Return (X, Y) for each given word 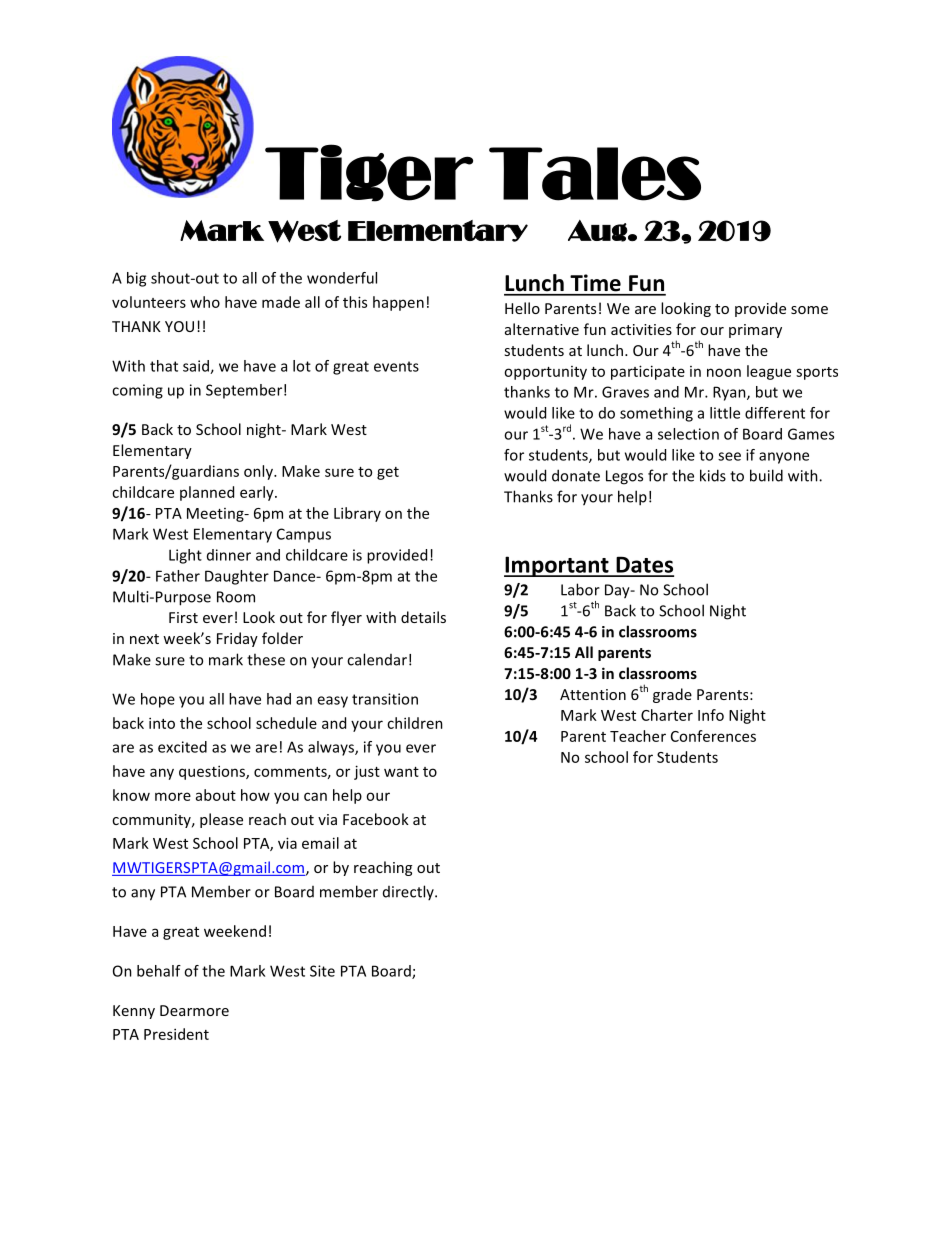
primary (755, 331)
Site (322, 971)
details (423, 617)
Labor (580, 589)
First (183, 617)
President (176, 1034)
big (136, 279)
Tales (595, 174)
